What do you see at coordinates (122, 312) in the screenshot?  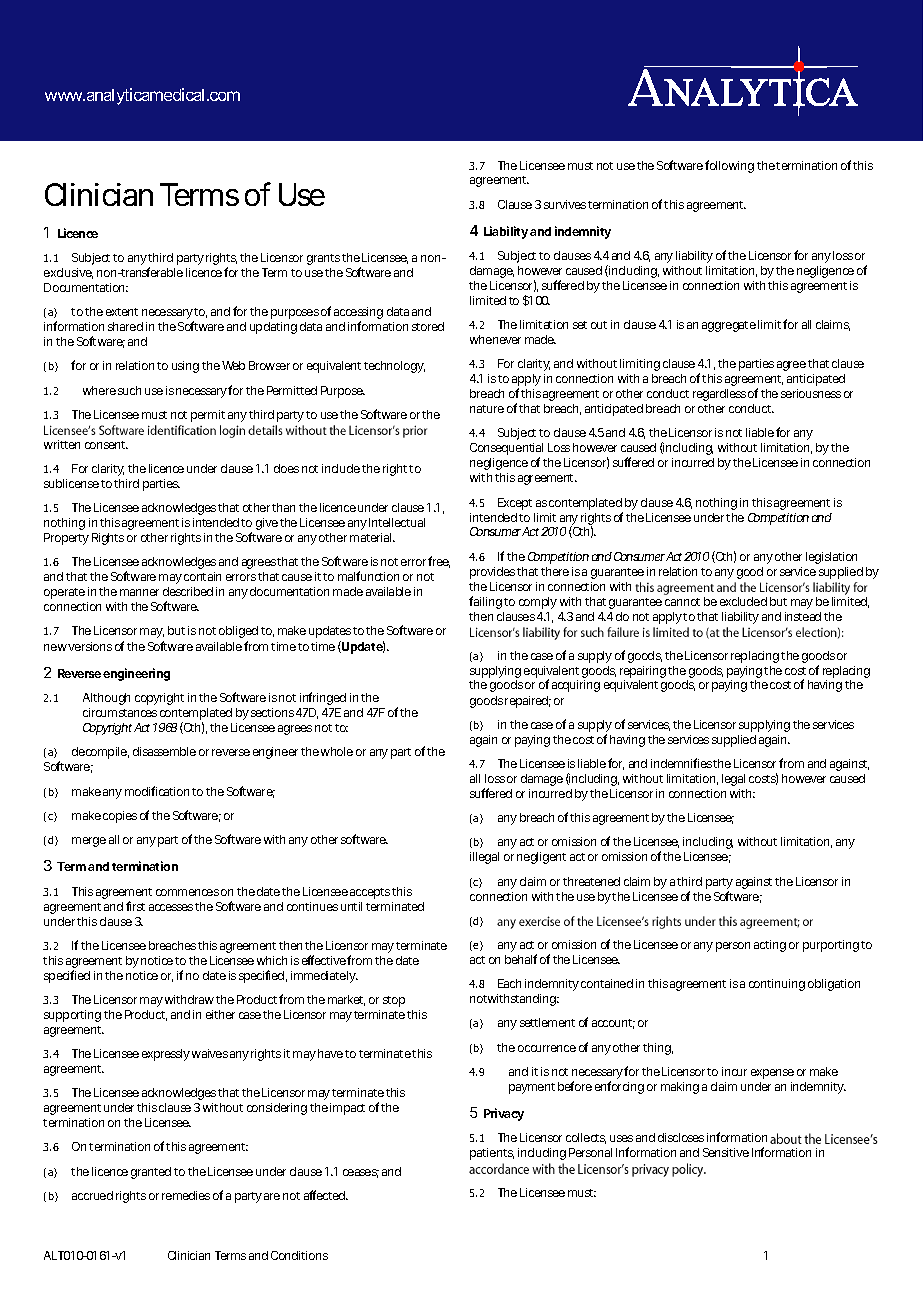 I see `extent` at bounding box center [122, 312].
